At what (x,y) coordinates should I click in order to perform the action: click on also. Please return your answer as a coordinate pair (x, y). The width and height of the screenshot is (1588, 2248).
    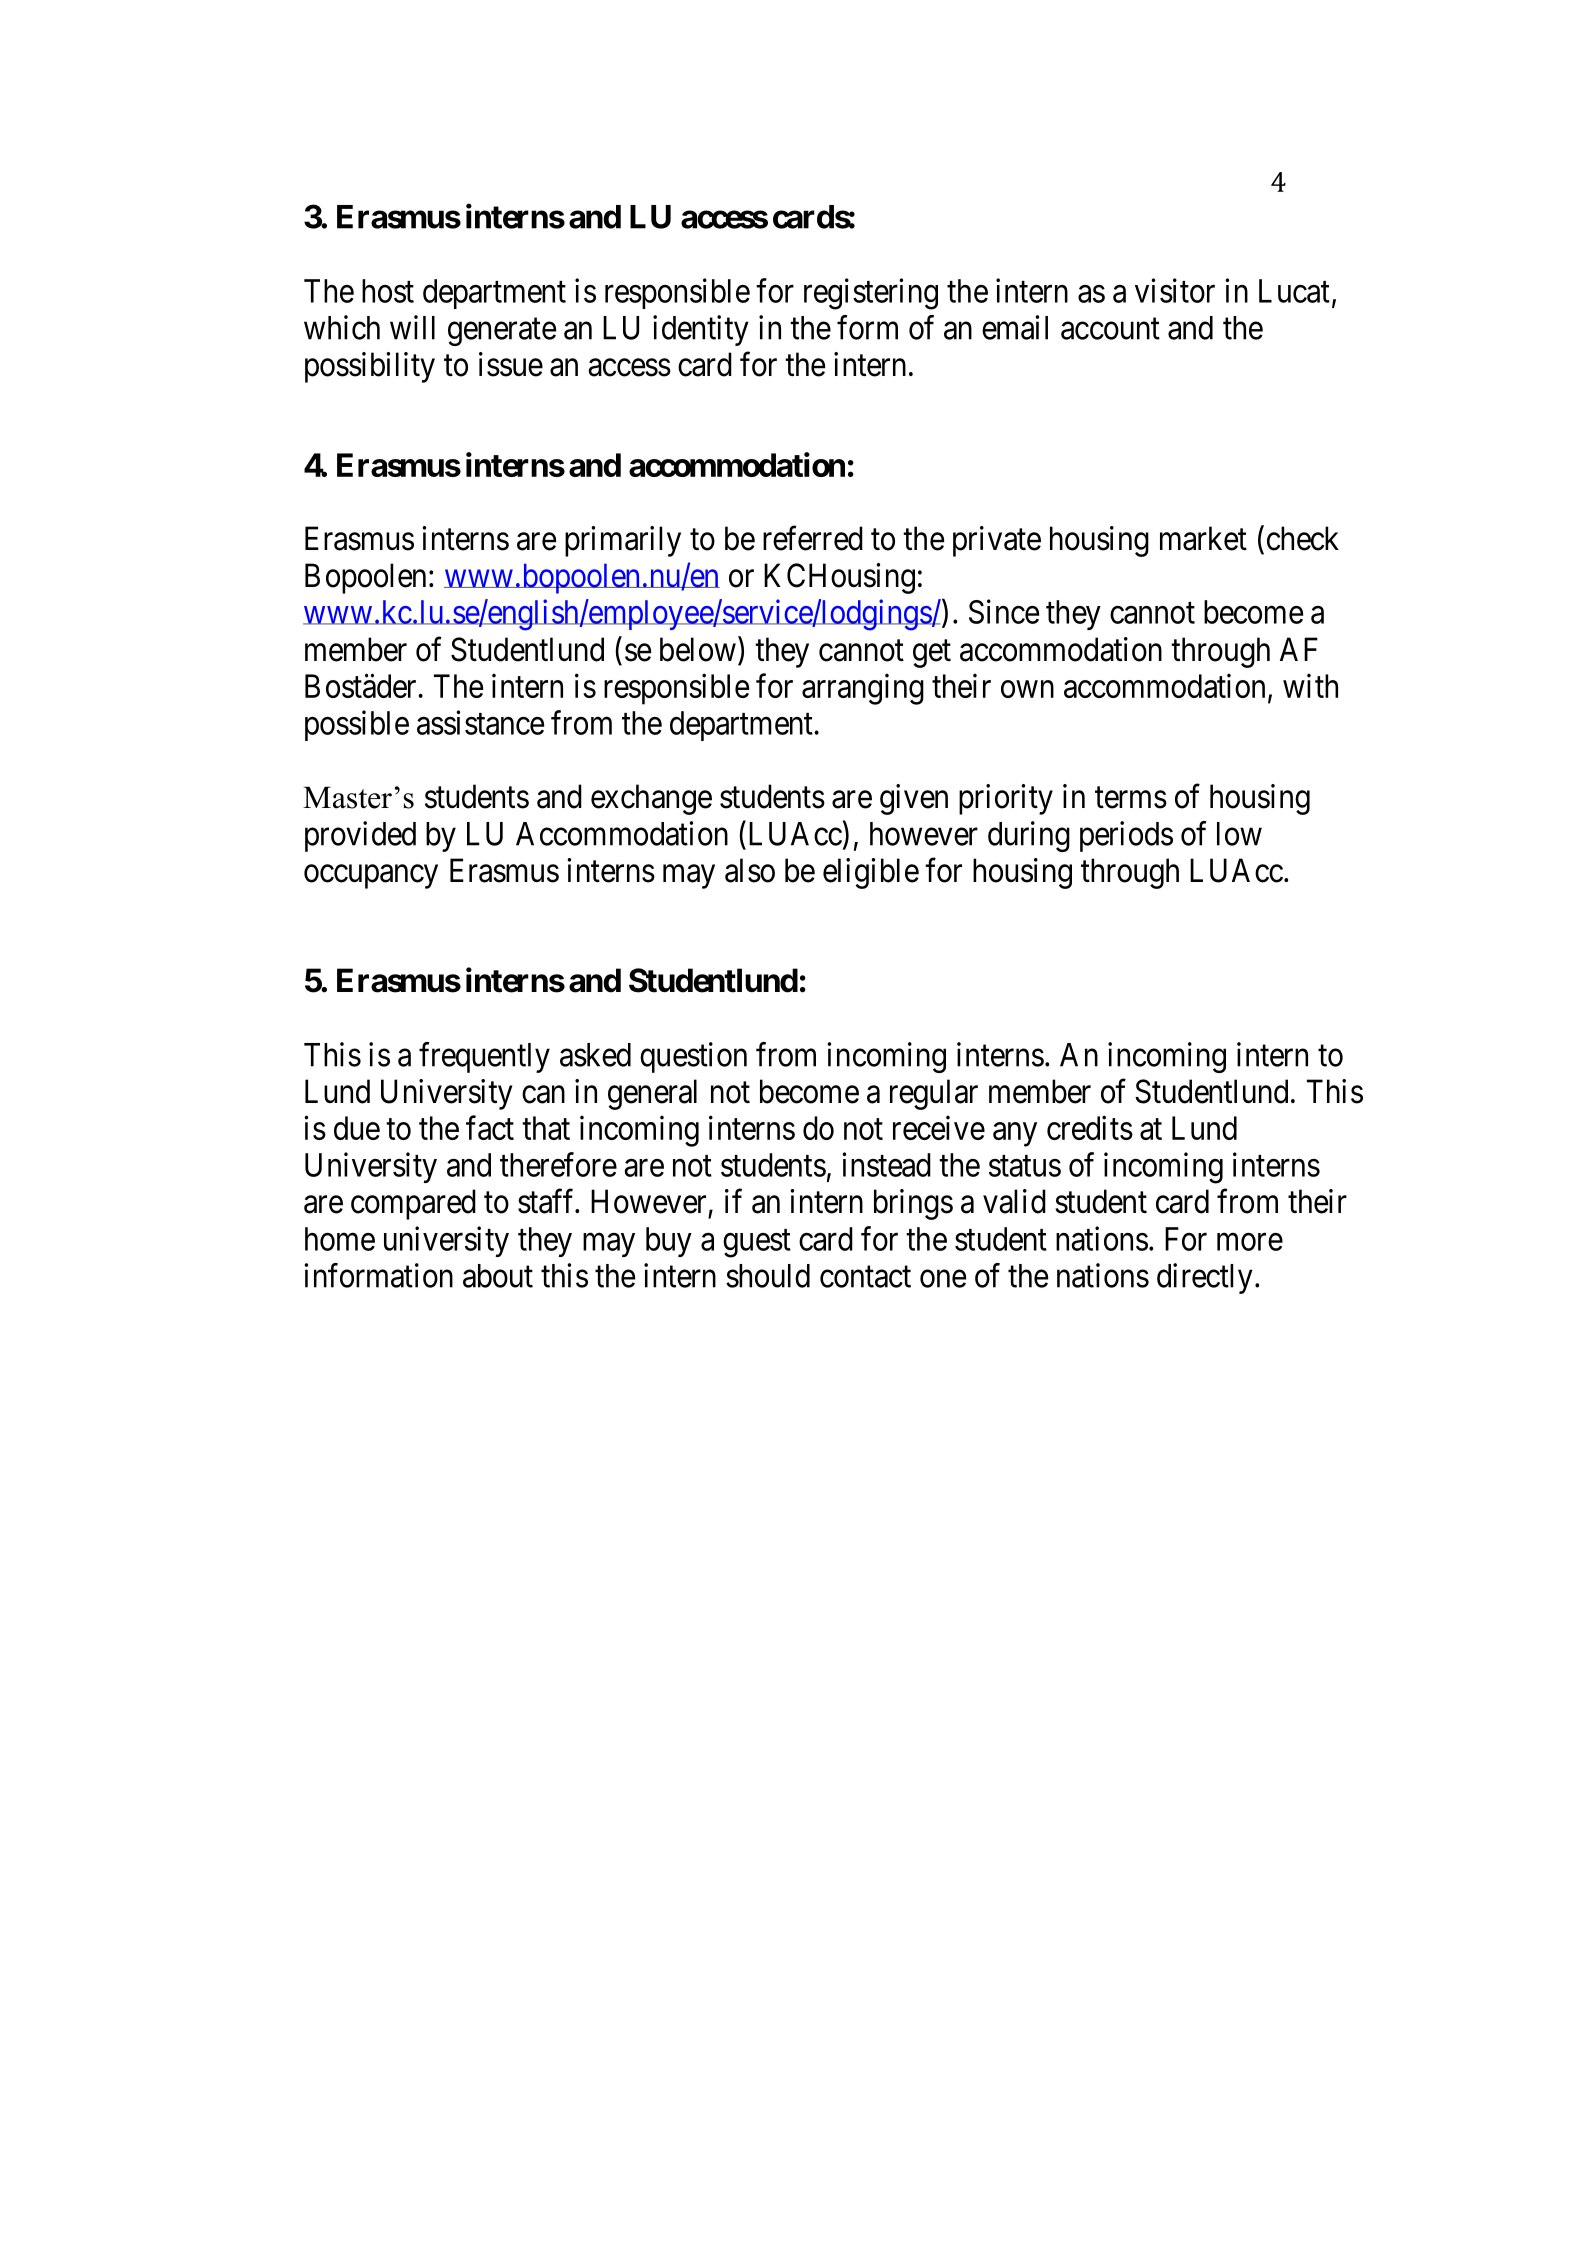
    Looking at the image, I should click on (750, 870).
